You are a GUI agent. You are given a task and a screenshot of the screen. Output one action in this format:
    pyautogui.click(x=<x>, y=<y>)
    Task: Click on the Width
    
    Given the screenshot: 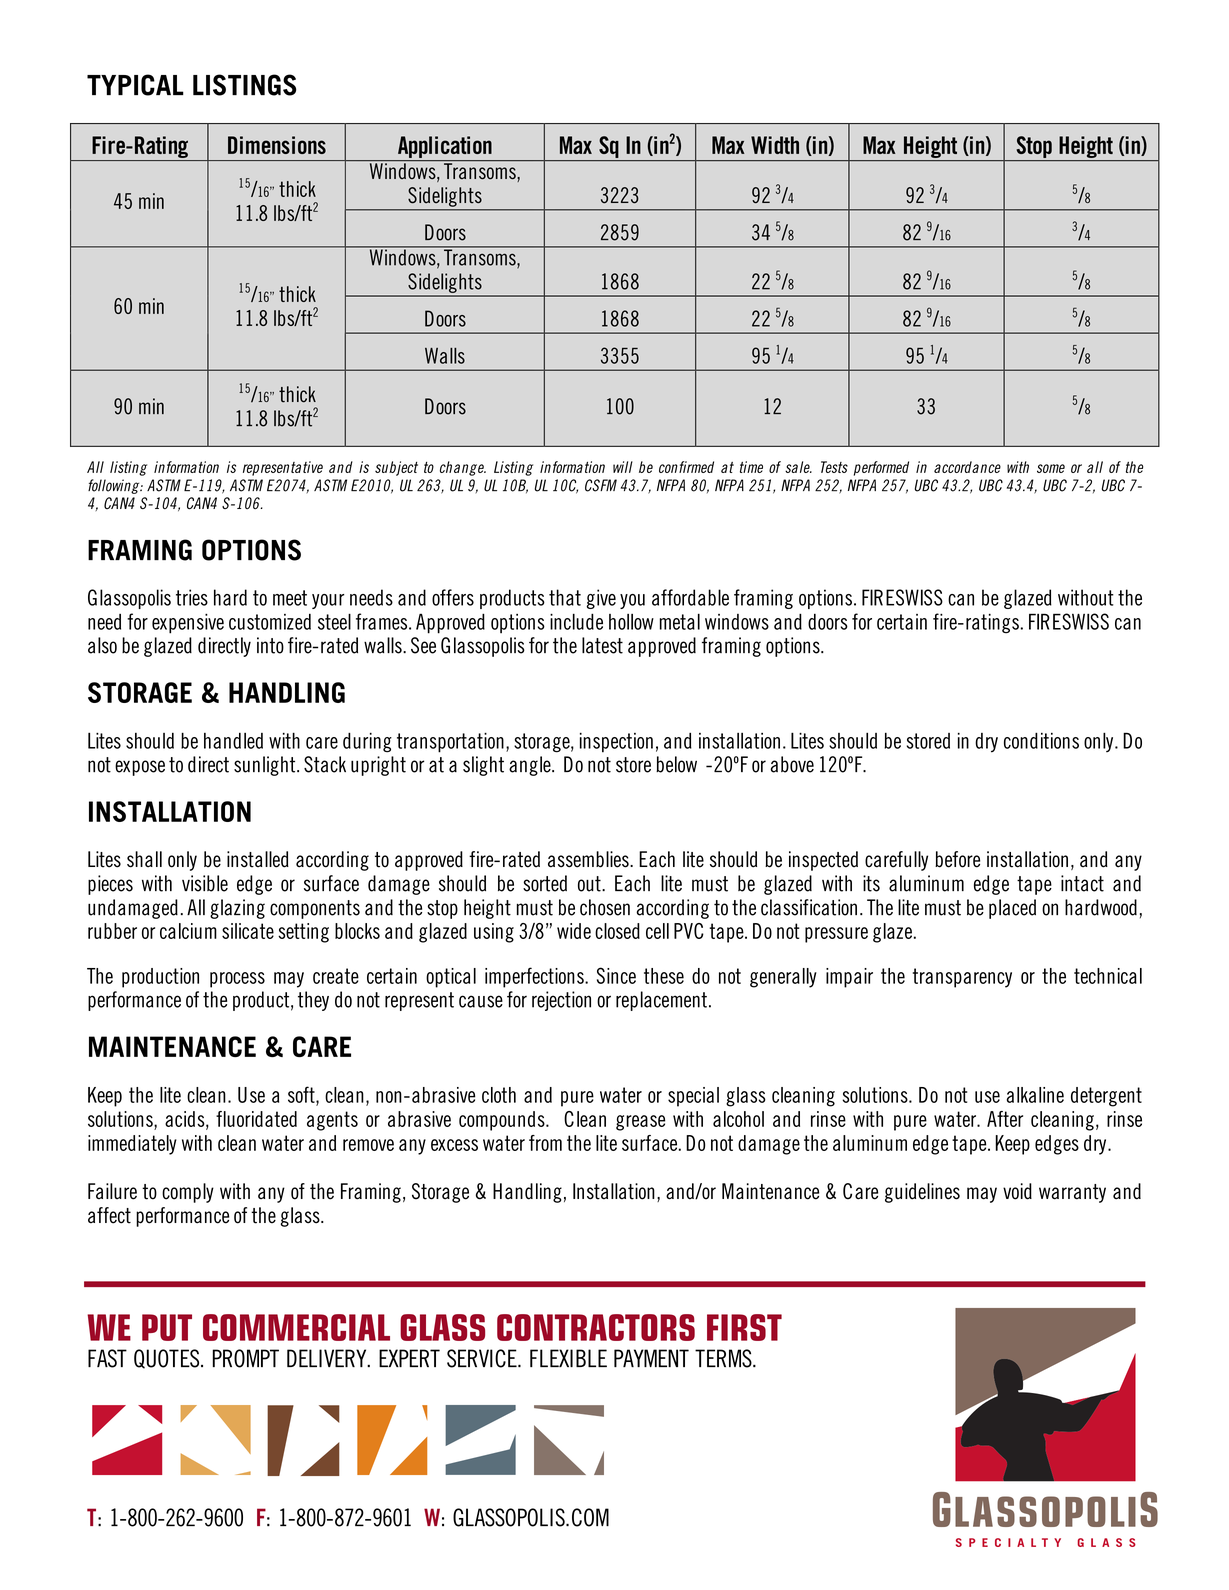 What is the action you would take?
    pyautogui.click(x=775, y=145)
